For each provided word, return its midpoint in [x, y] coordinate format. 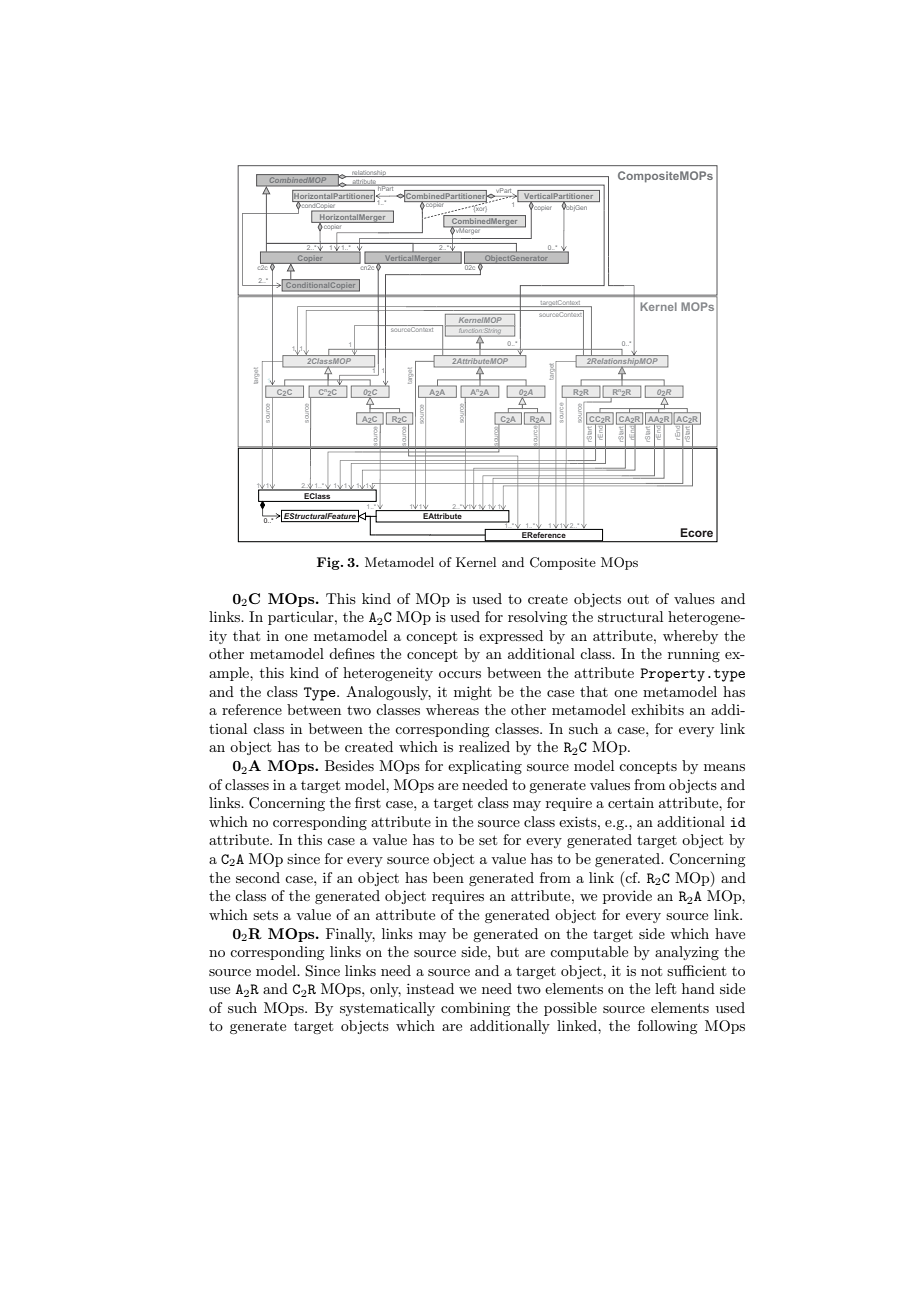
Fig [329, 563]
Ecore [696, 532]
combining [475, 1009]
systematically [387, 1009]
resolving [537, 618]
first [368, 802]
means [724, 767]
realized [484, 746]
